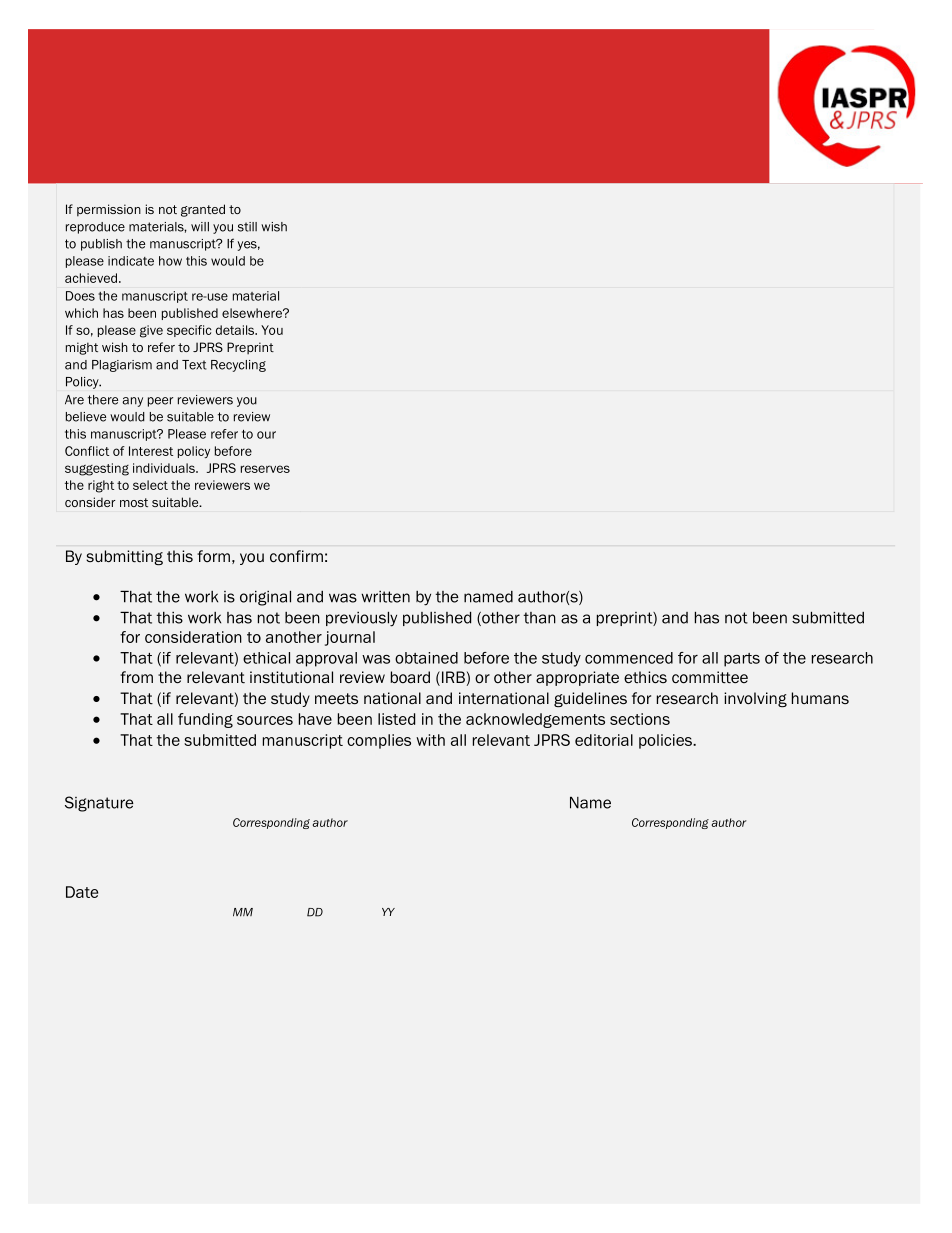  What do you see at coordinates (82, 892) in the document?
I see `Date` at bounding box center [82, 892].
